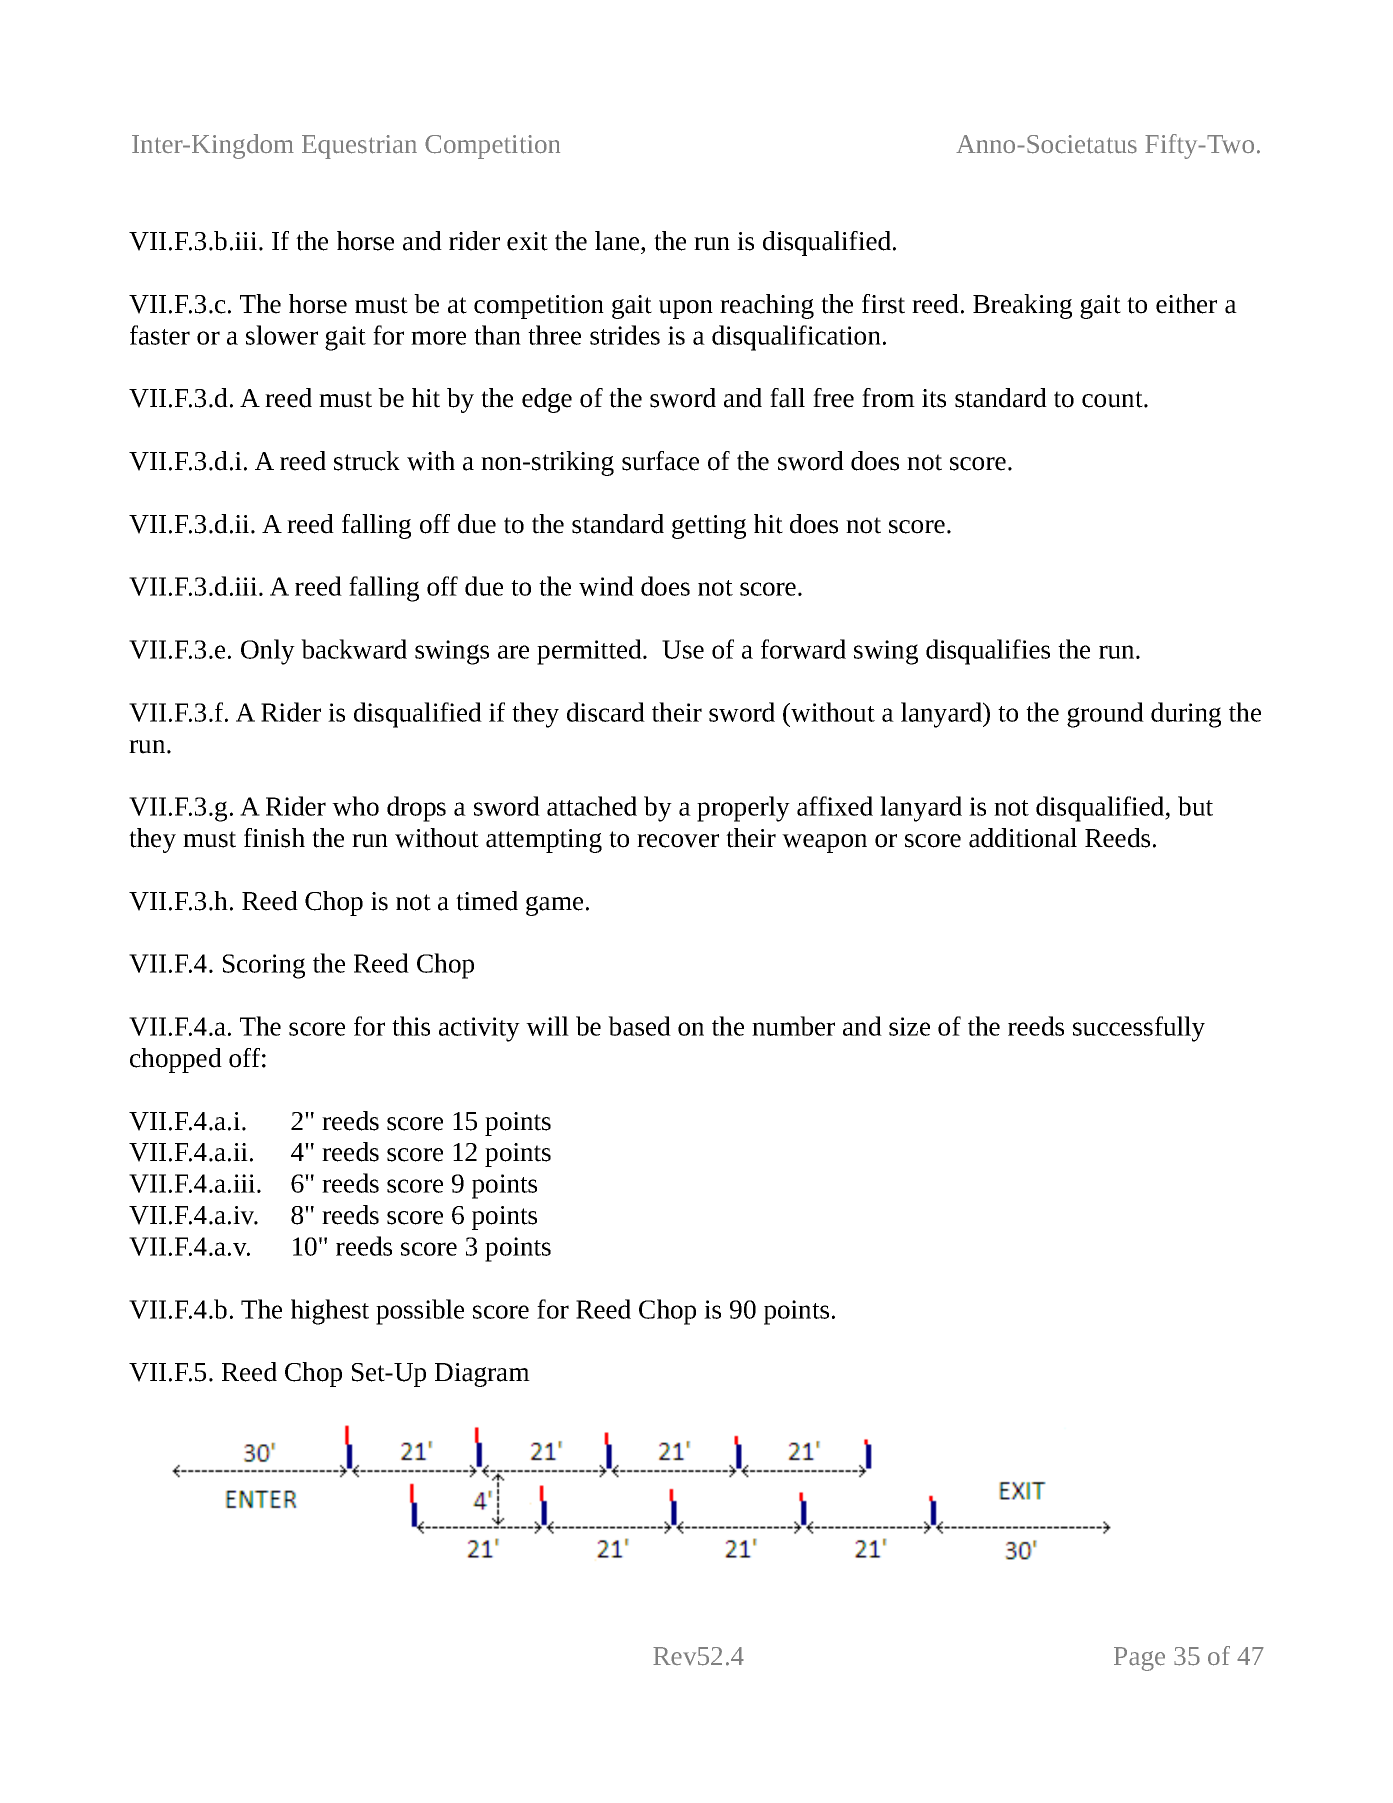 The image size is (1393, 1803). I want to click on possible, so click(420, 1312).
